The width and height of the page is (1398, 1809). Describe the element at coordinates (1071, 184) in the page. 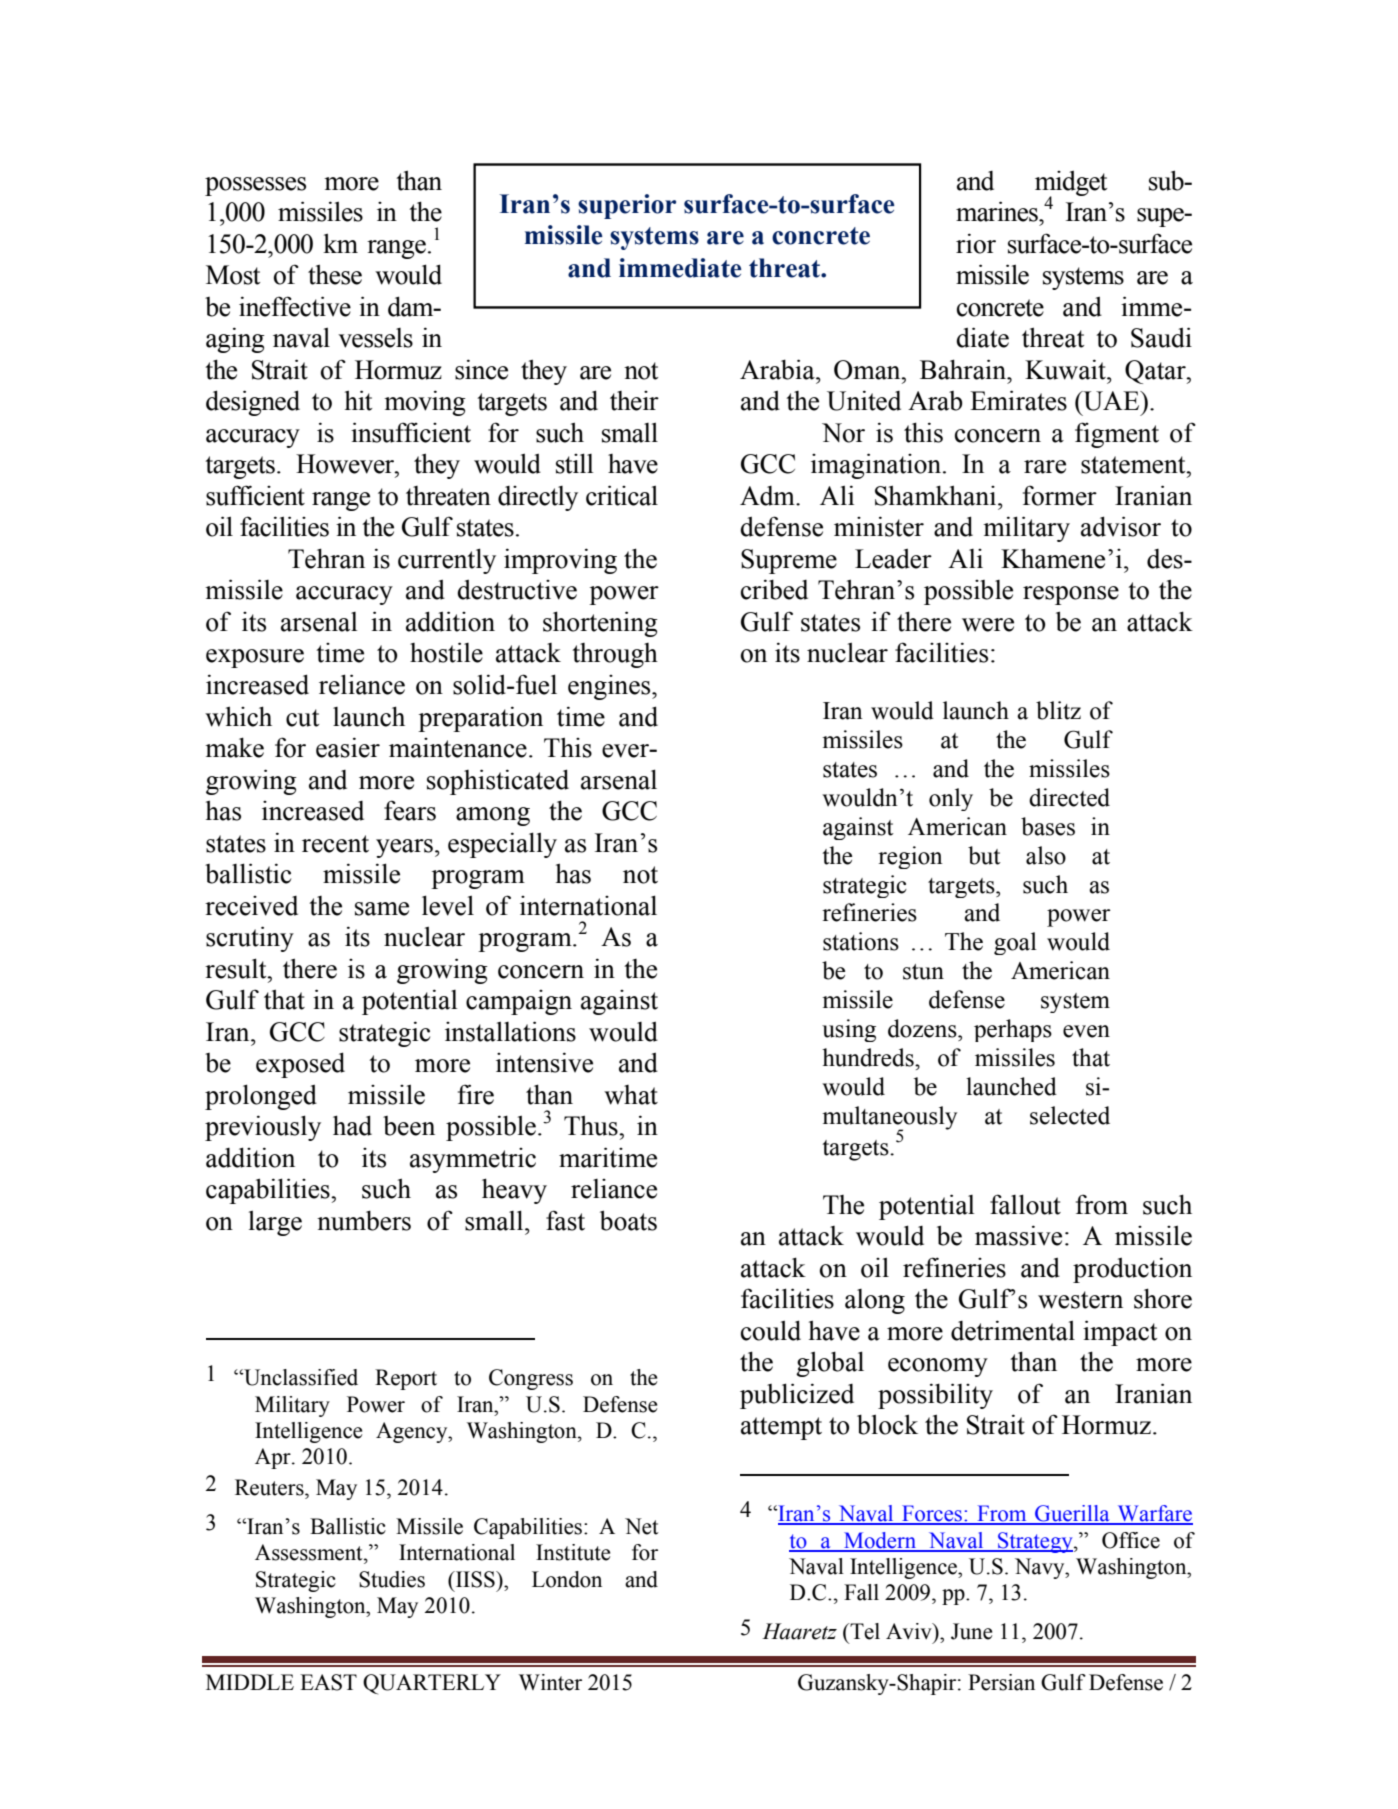

I see `midget` at that location.
